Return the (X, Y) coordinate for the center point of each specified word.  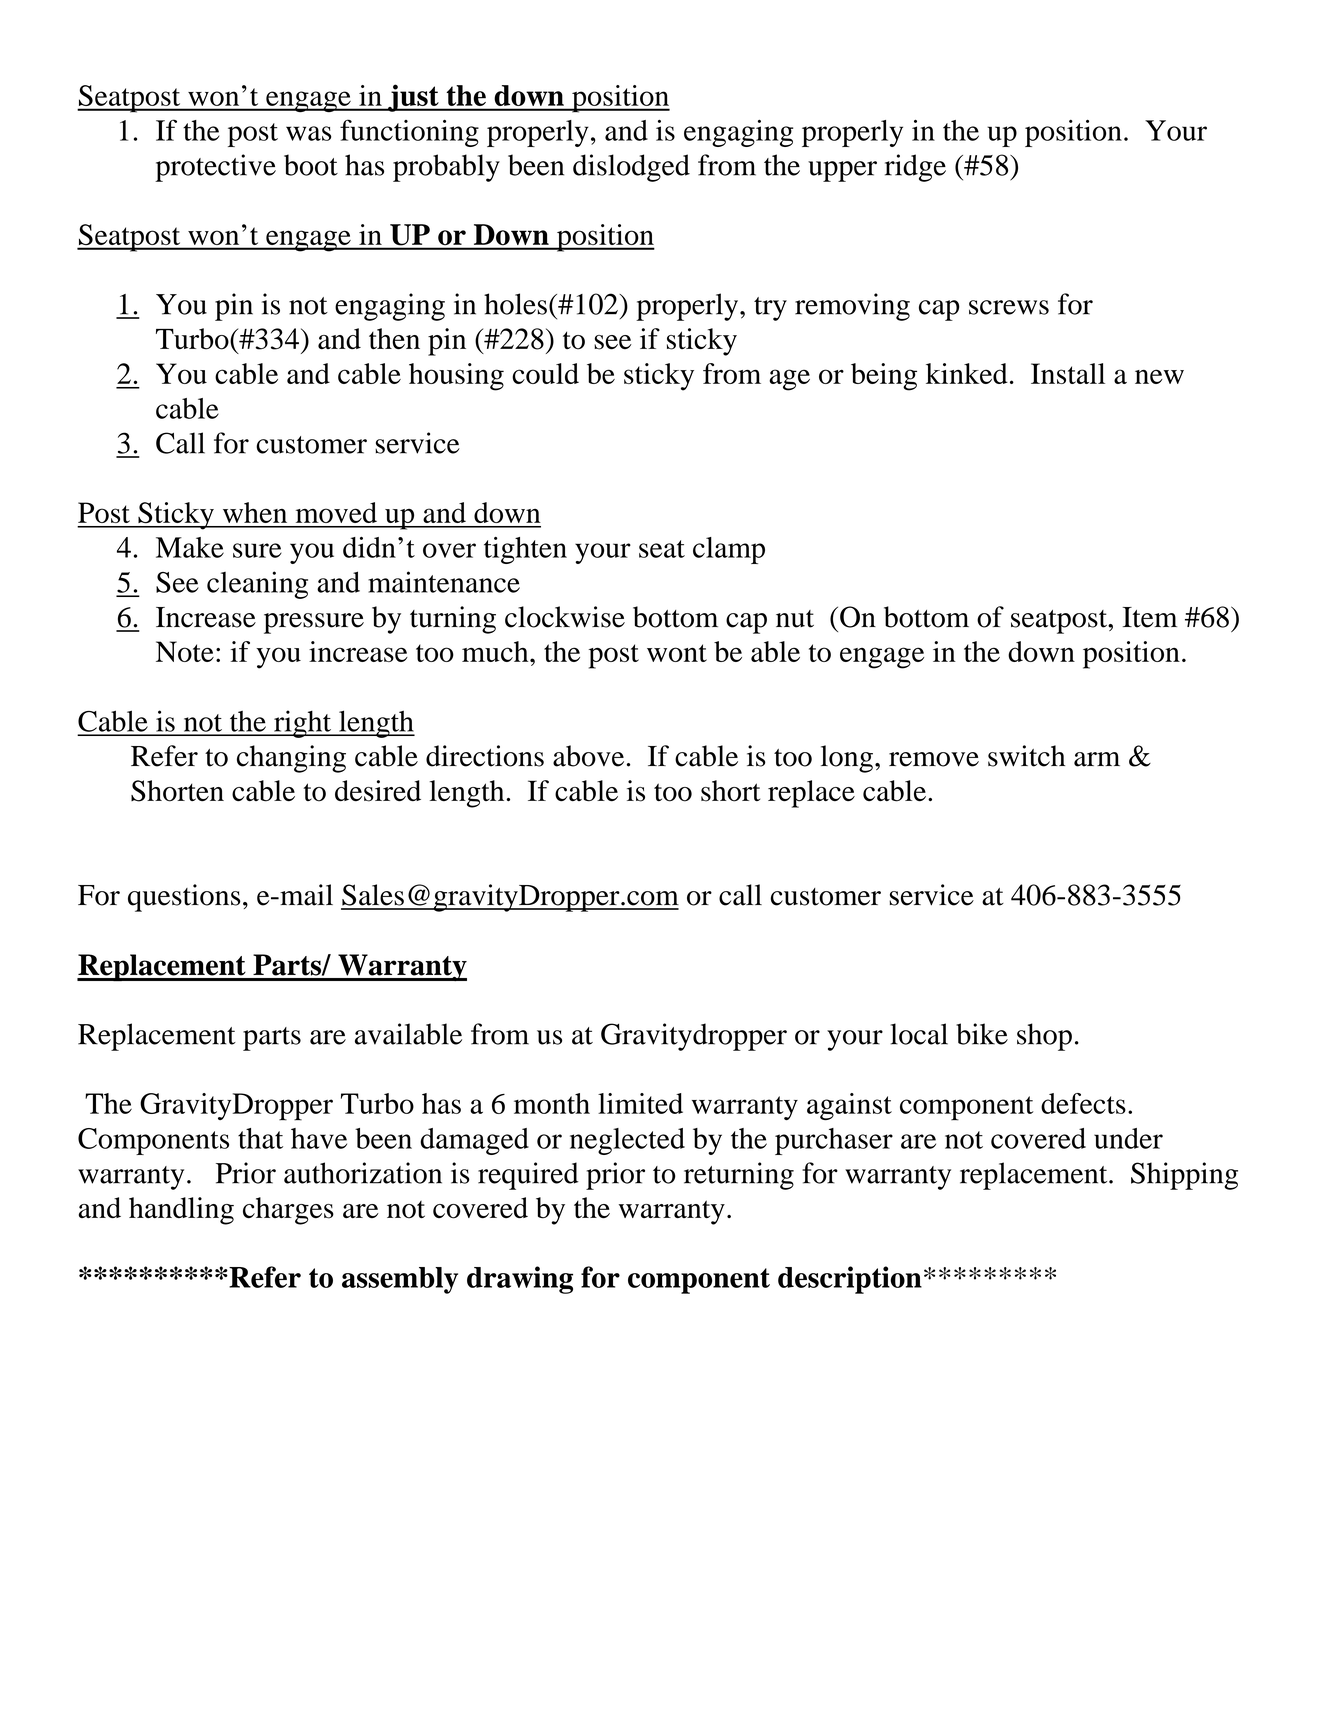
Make (190, 547)
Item (1150, 617)
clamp (729, 550)
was (308, 133)
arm (1097, 759)
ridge (915, 168)
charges (288, 1211)
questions (184, 898)
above (588, 756)
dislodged (631, 168)
